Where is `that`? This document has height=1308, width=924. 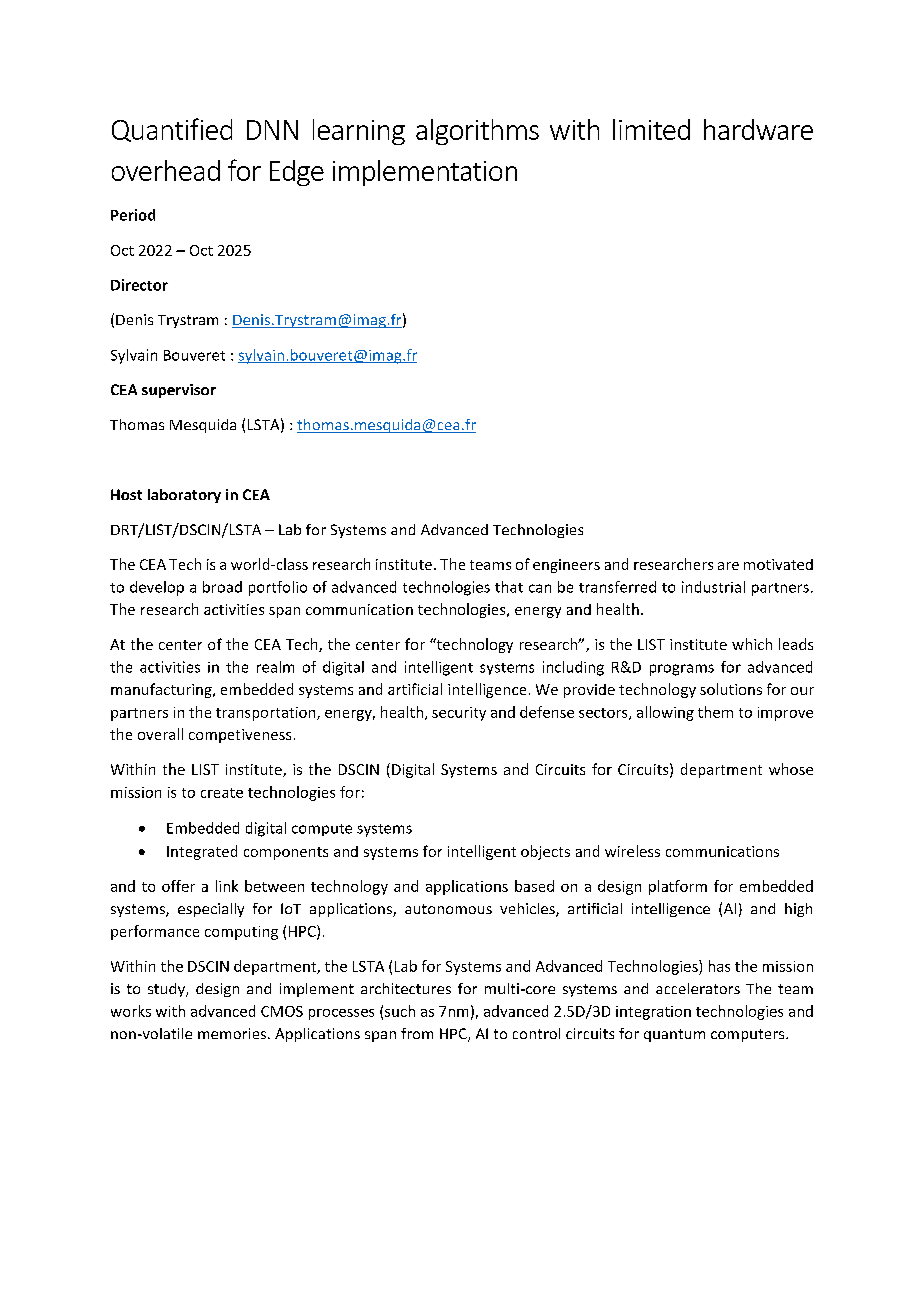 that is located at coordinates (509, 587).
